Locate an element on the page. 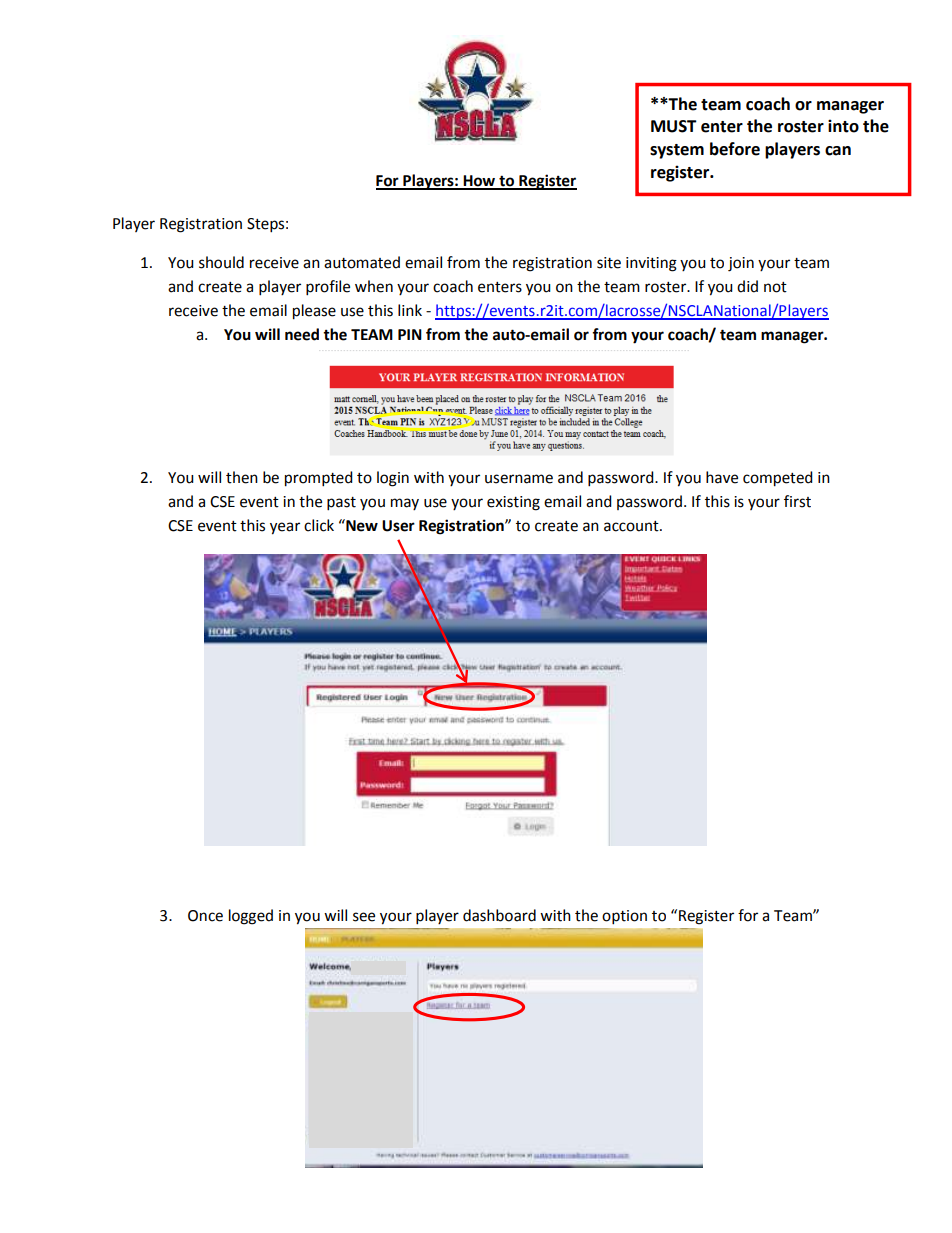 This page has height=1233, width=952. existing is located at coordinates (513, 503).
